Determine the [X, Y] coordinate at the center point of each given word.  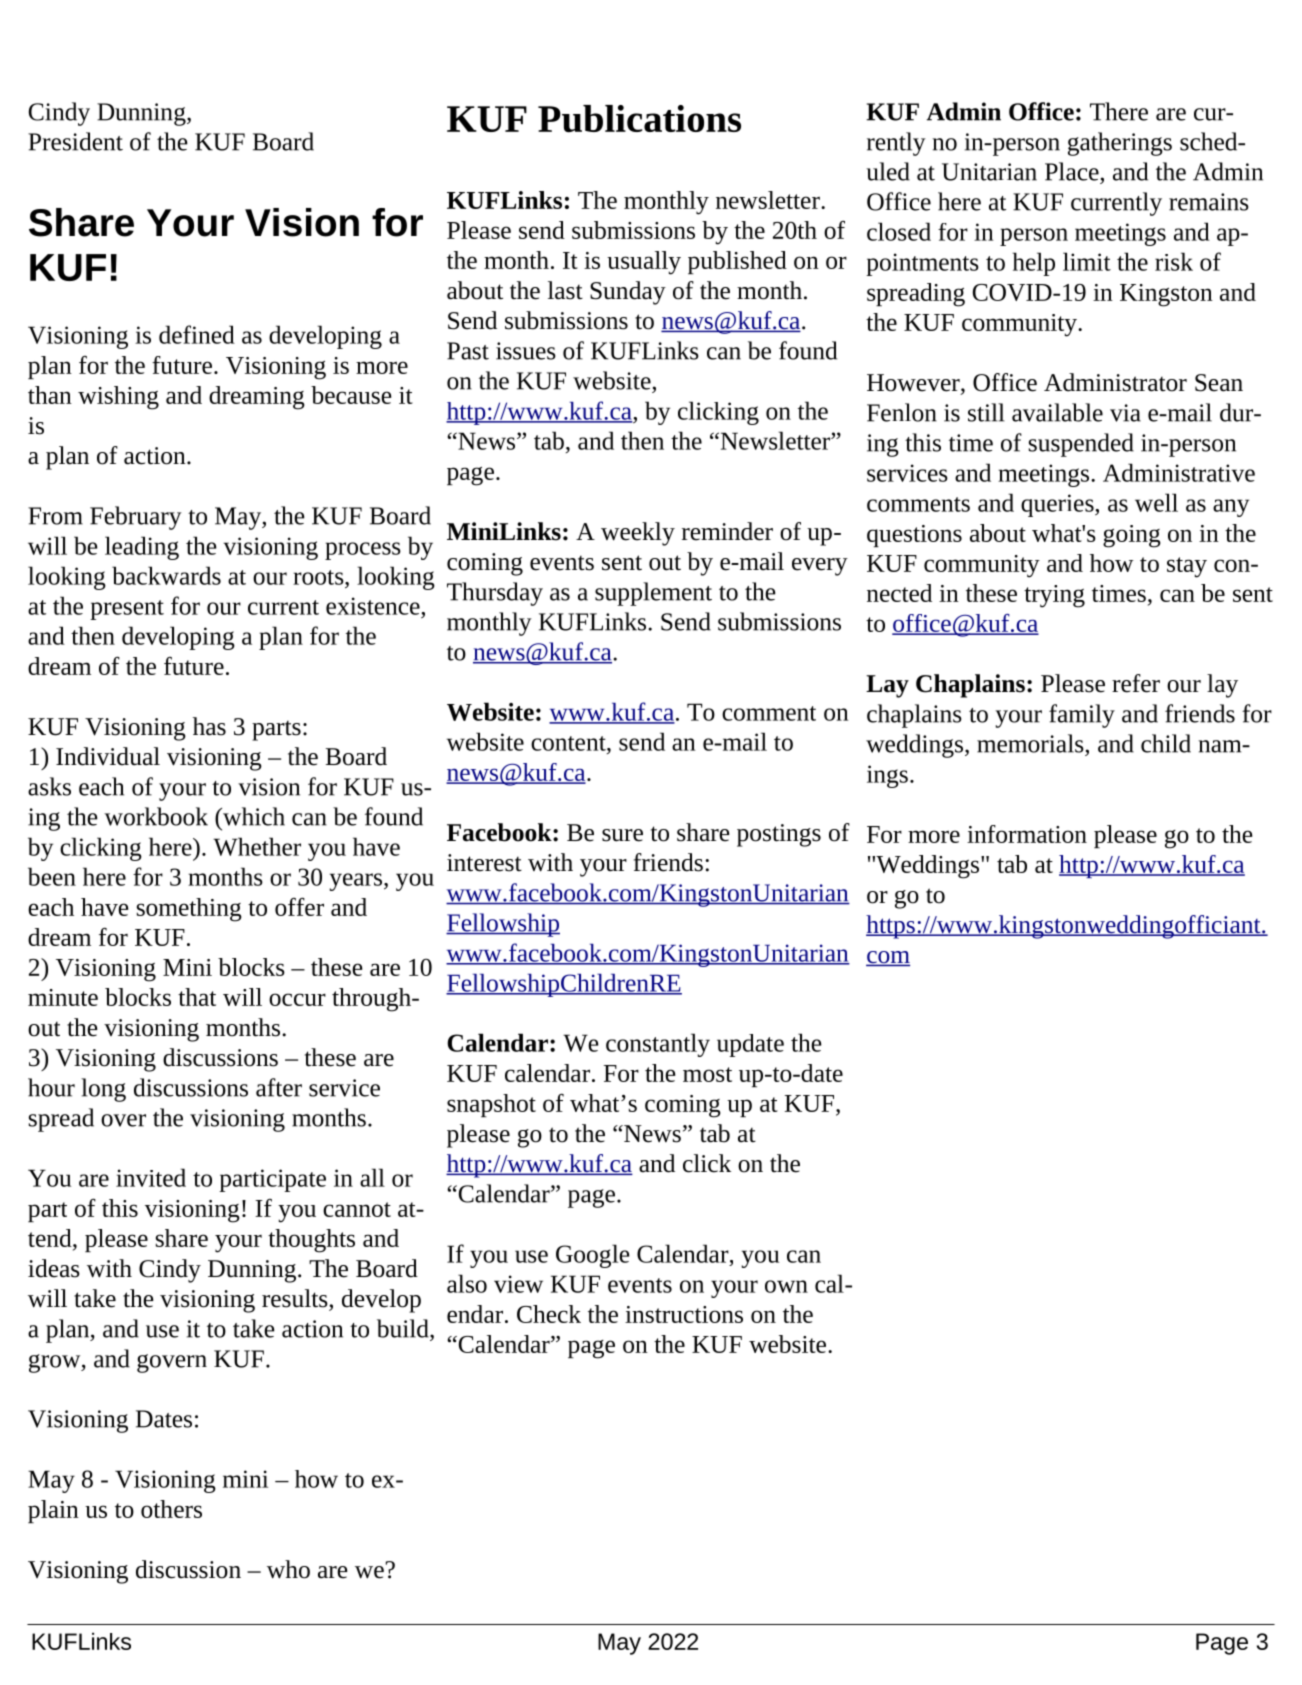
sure [622, 835]
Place [1072, 171]
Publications [639, 119]
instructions [684, 1314]
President [75, 141]
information [1027, 834]
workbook [156, 816]
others [171, 1509]
